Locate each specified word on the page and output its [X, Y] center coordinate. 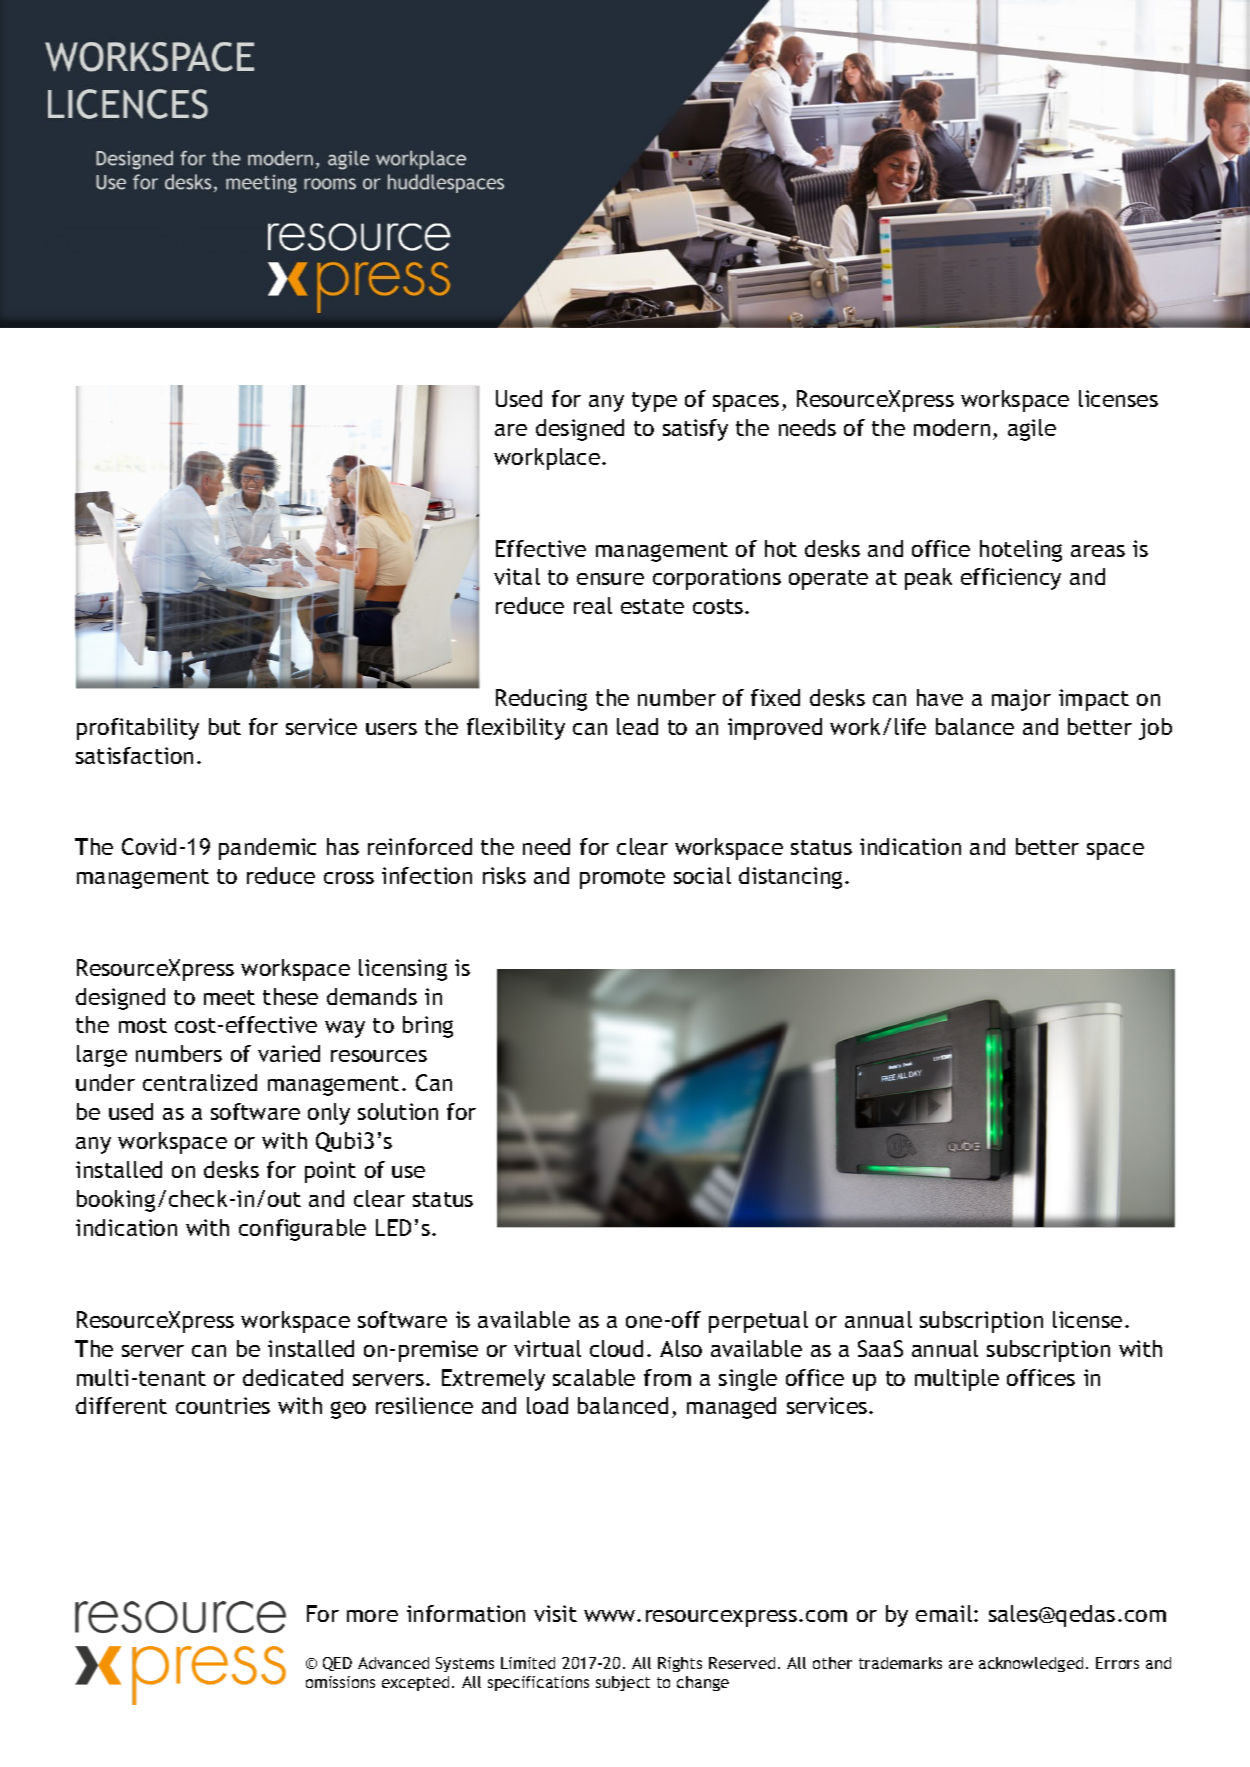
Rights [680, 1664]
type [654, 402]
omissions [340, 1682]
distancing [790, 878]
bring [428, 1027]
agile [1032, 430]
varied [289, 1053]
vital [517, 576]
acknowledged [1031, 1664]
